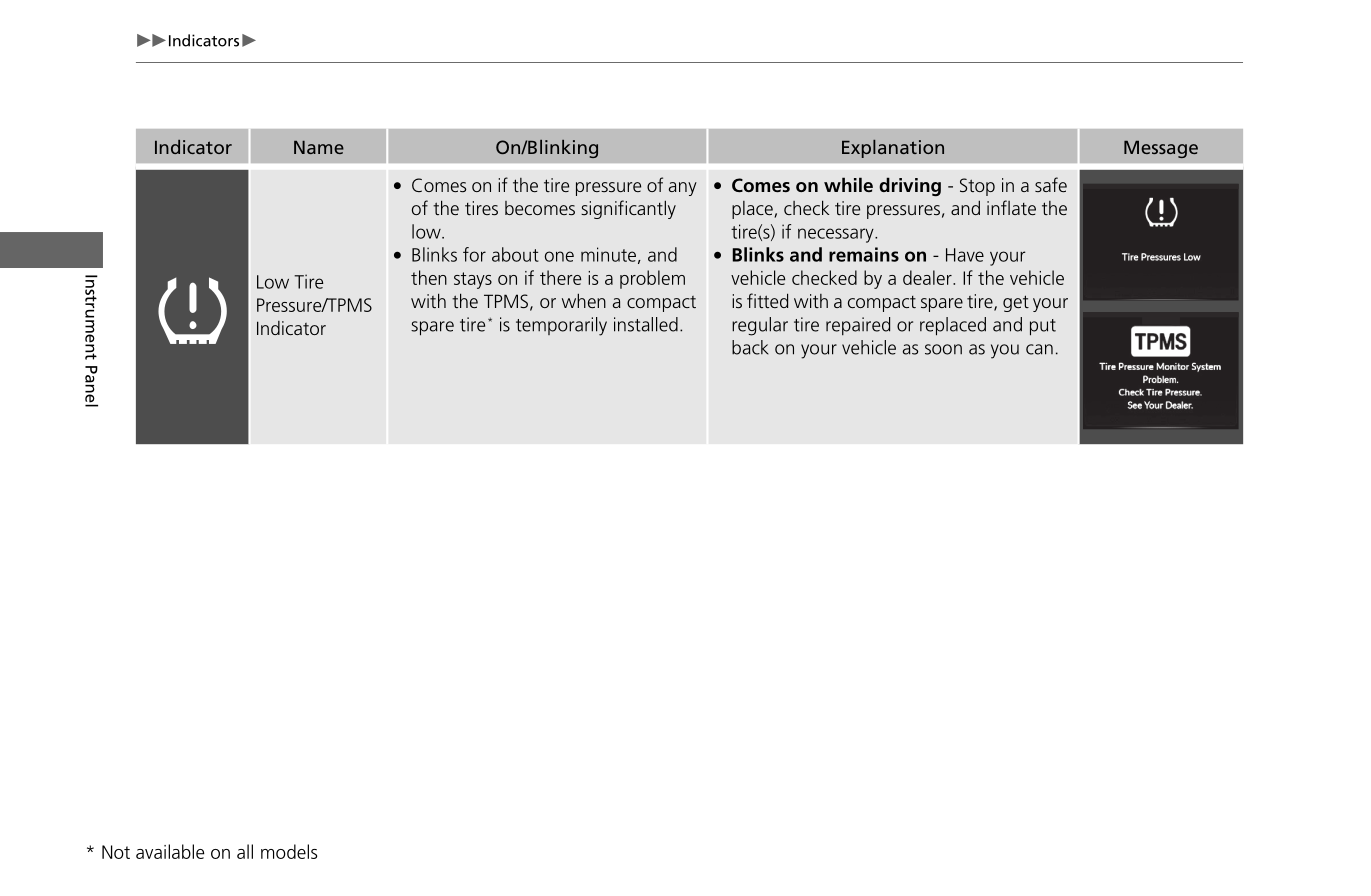  Describe the element at coordinates (683, 189) in the screenshot. I see `any` at that location.
